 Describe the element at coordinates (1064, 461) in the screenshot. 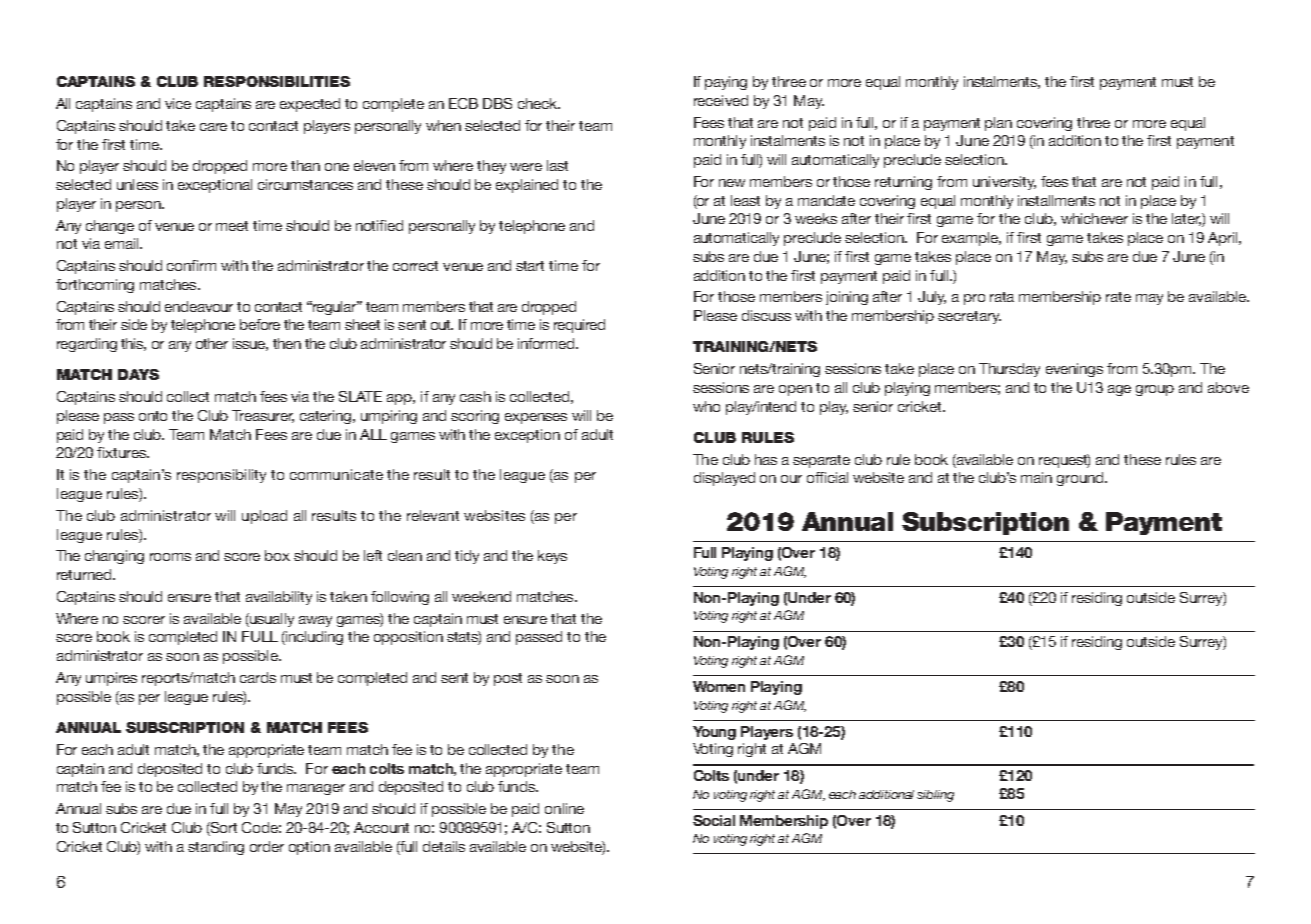

I see `request` at that location.
